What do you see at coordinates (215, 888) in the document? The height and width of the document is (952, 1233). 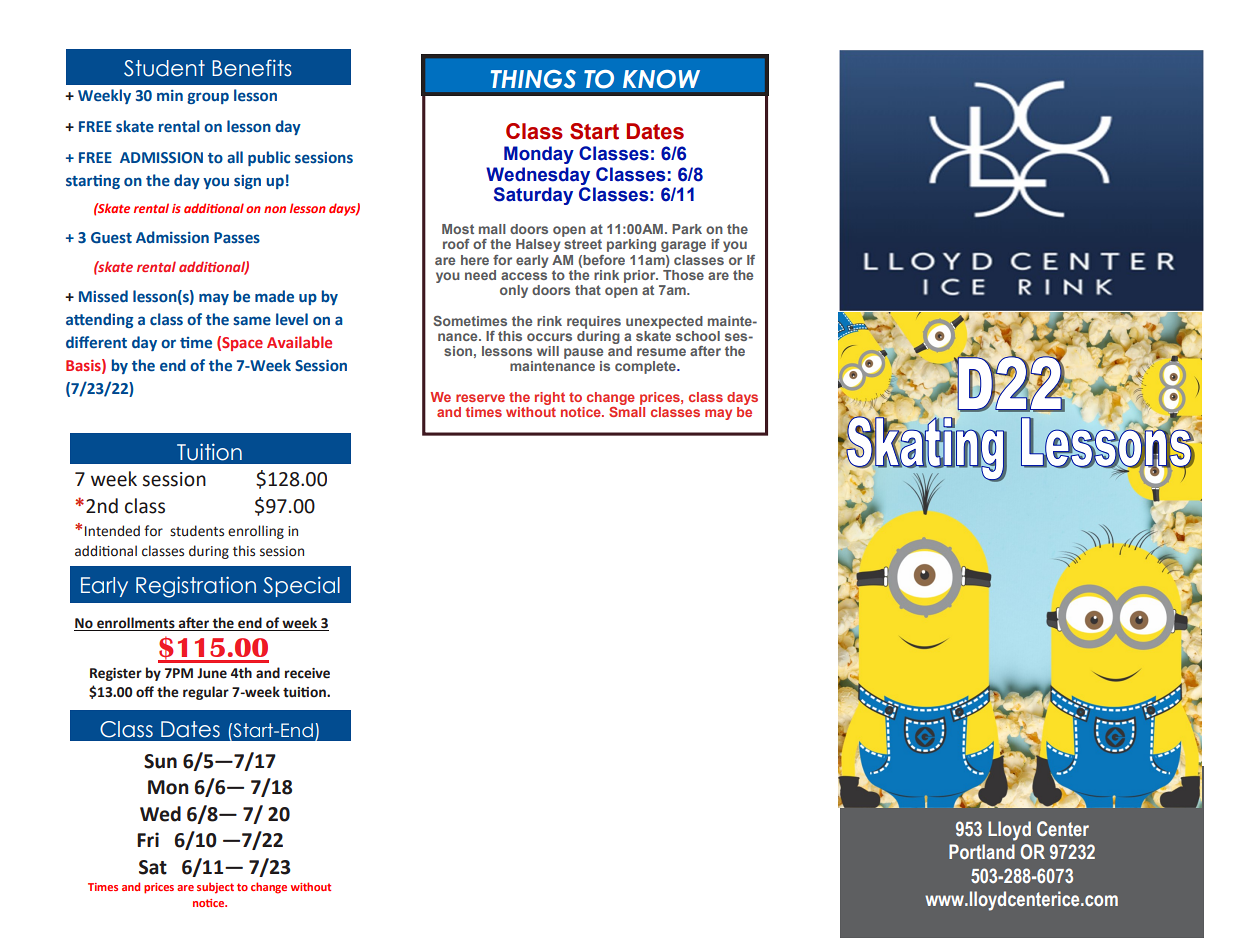 I see `subject` at bounding box center [215, 888].
